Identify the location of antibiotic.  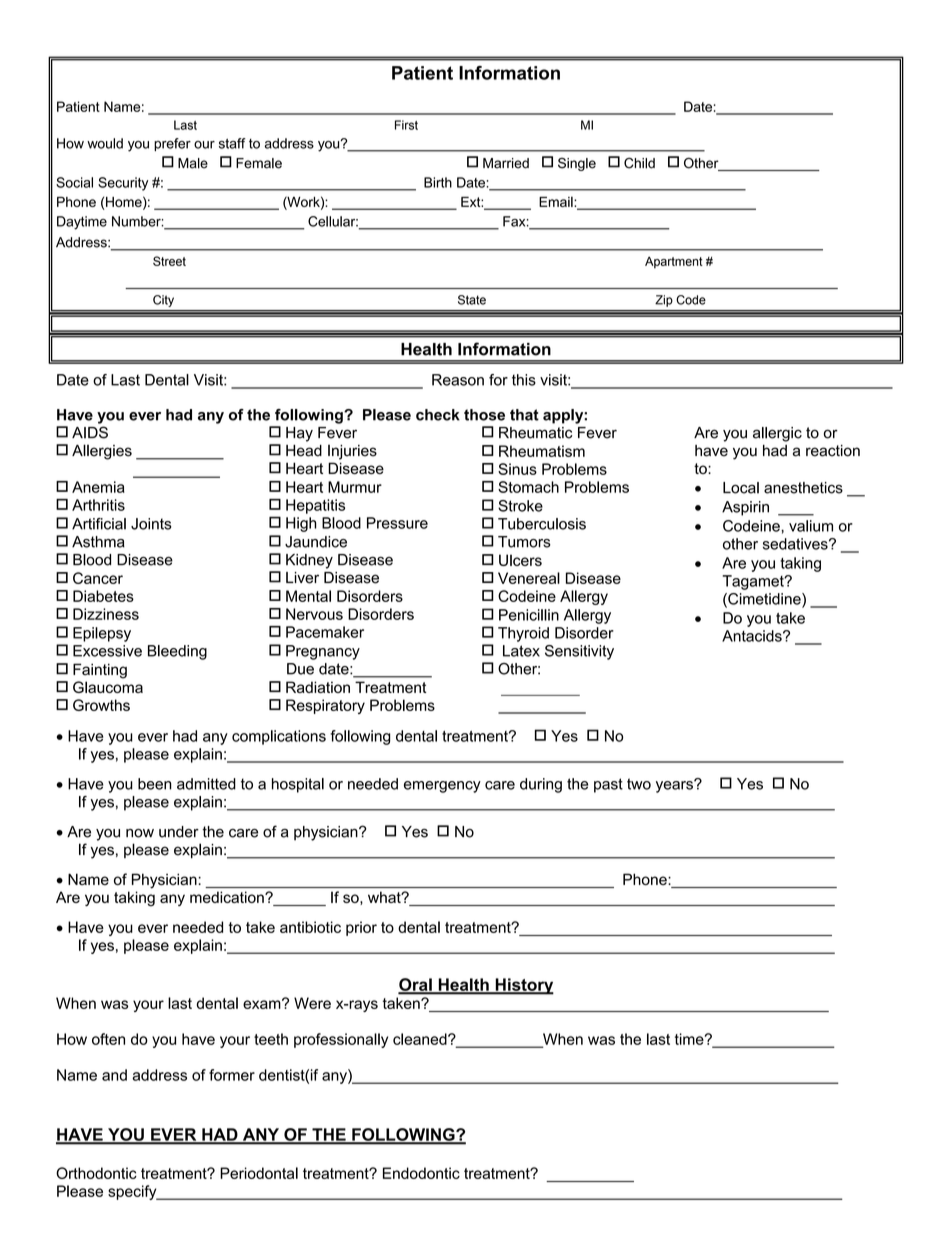
(310, 927).
